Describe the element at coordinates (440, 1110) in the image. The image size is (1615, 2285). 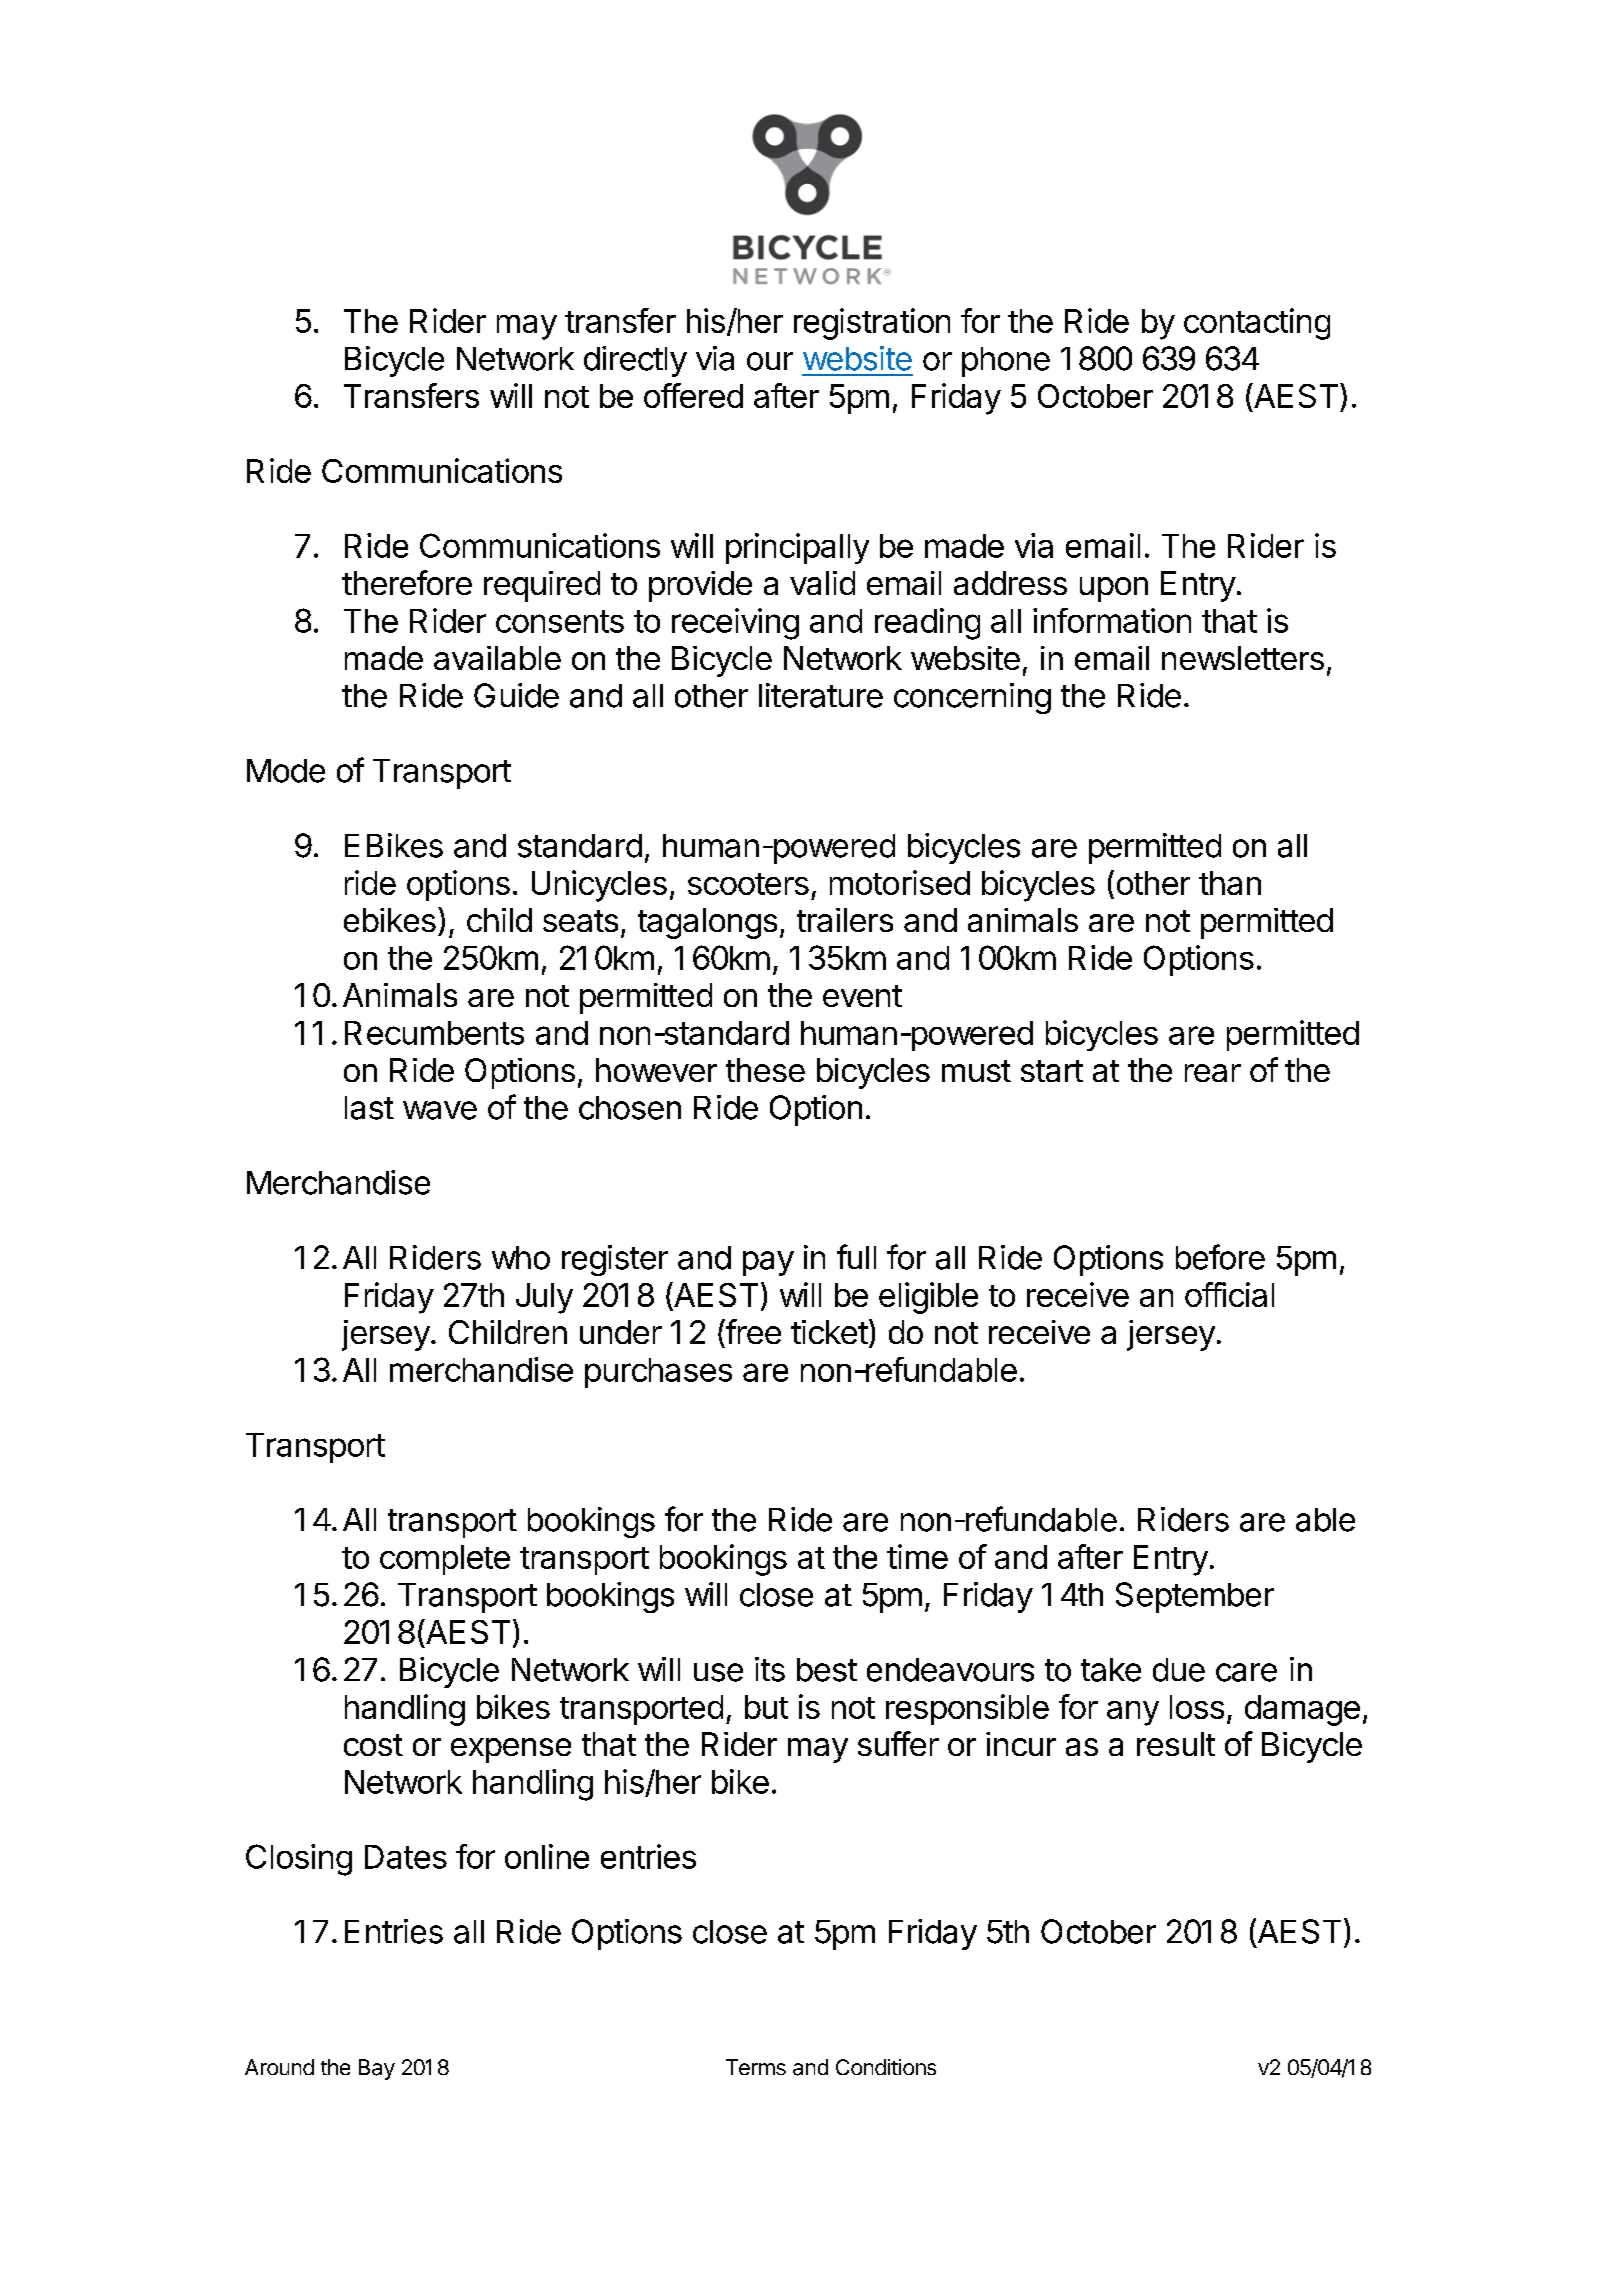
I see `wave` at that location.
